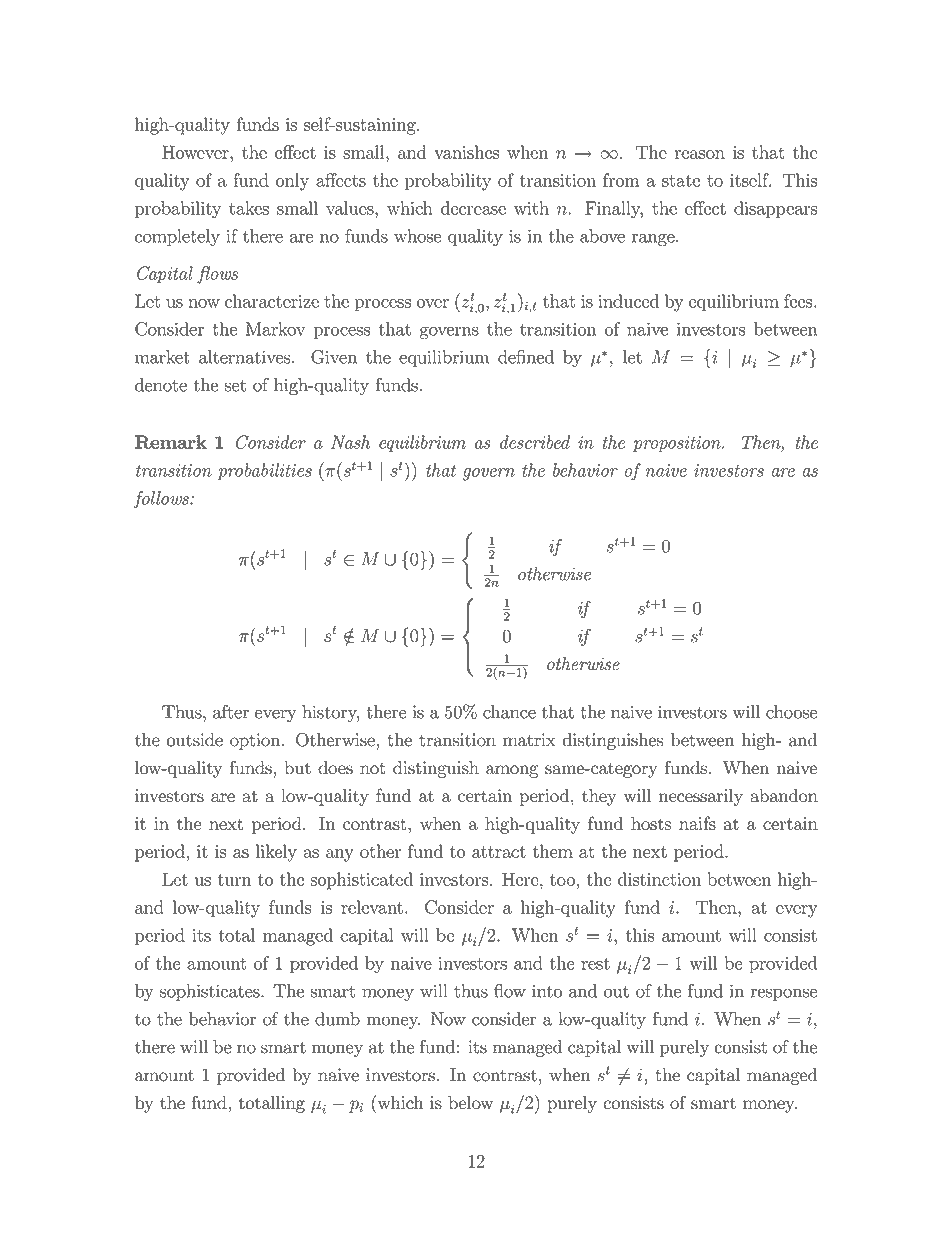  Describe the element at coordinates (231, 712) in the image. I see `after` at that location.
